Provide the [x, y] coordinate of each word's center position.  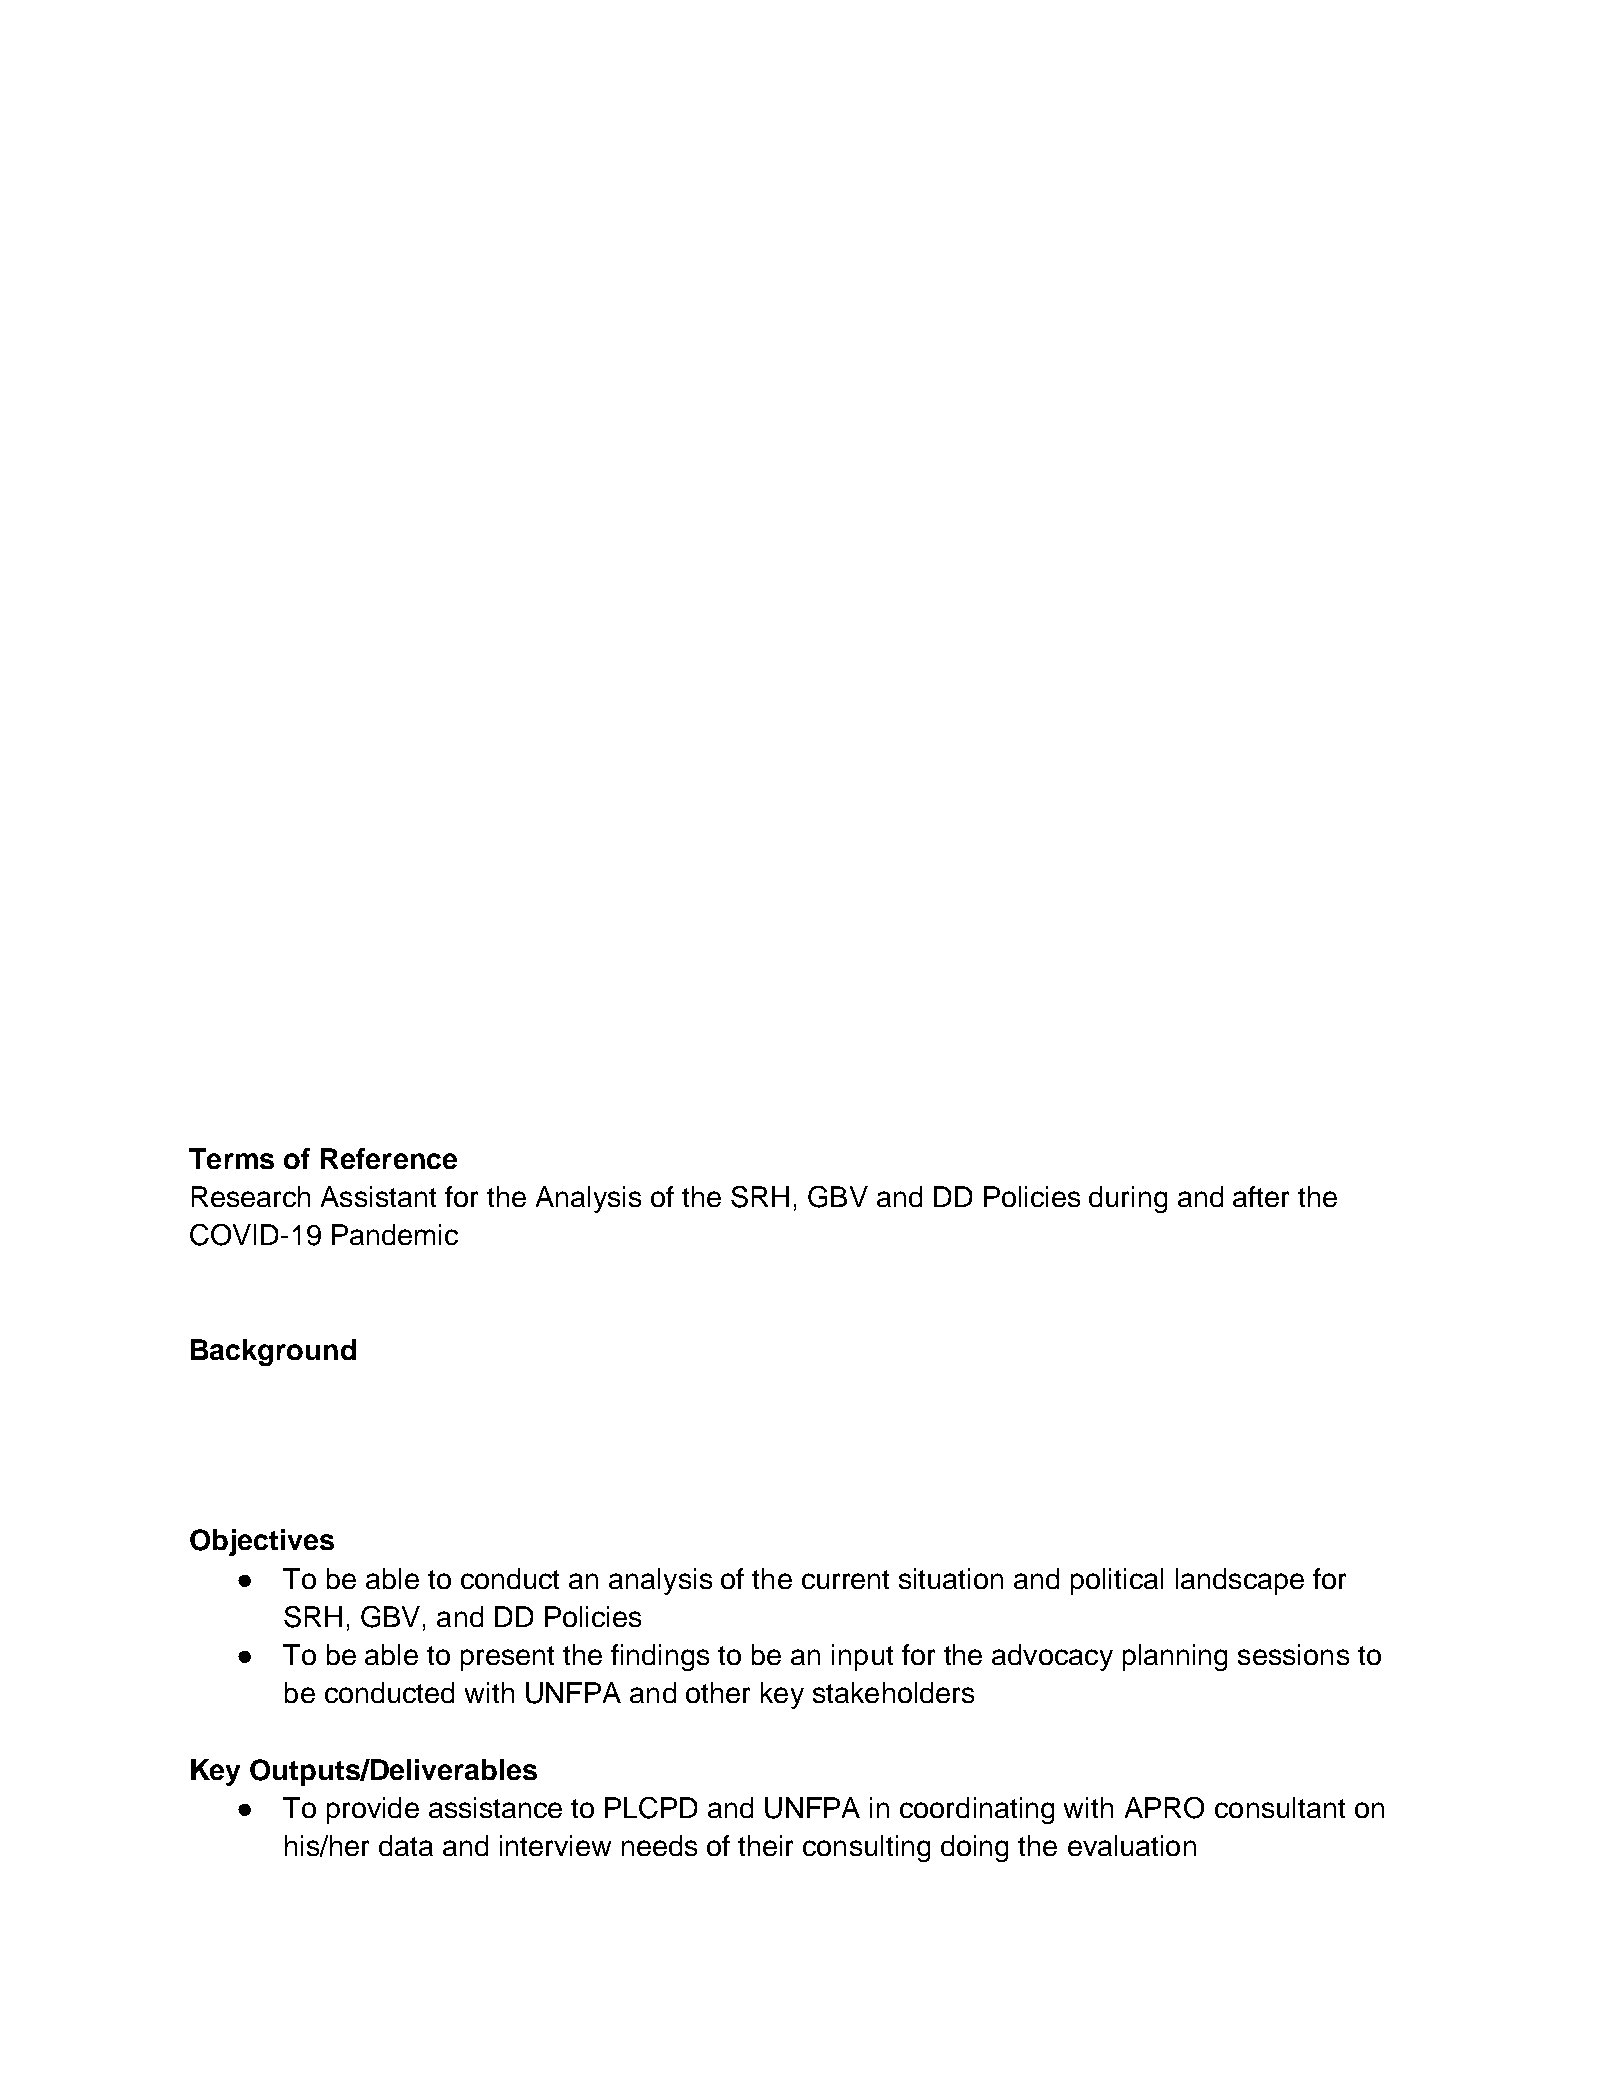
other [718, 1692]
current [845, 1579]
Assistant [378, 1196]
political [1117, 1581]
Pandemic [395, 1234]
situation [951, 1578]
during [1128, 1199]
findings [660, 1657]
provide [373, 1810]
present [507, 1658]
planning [1175, 1657]
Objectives [262, 1542]
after [1261, 1196]
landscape [1240, 1581]
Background [273, 1352]
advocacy [1052, 1657]
